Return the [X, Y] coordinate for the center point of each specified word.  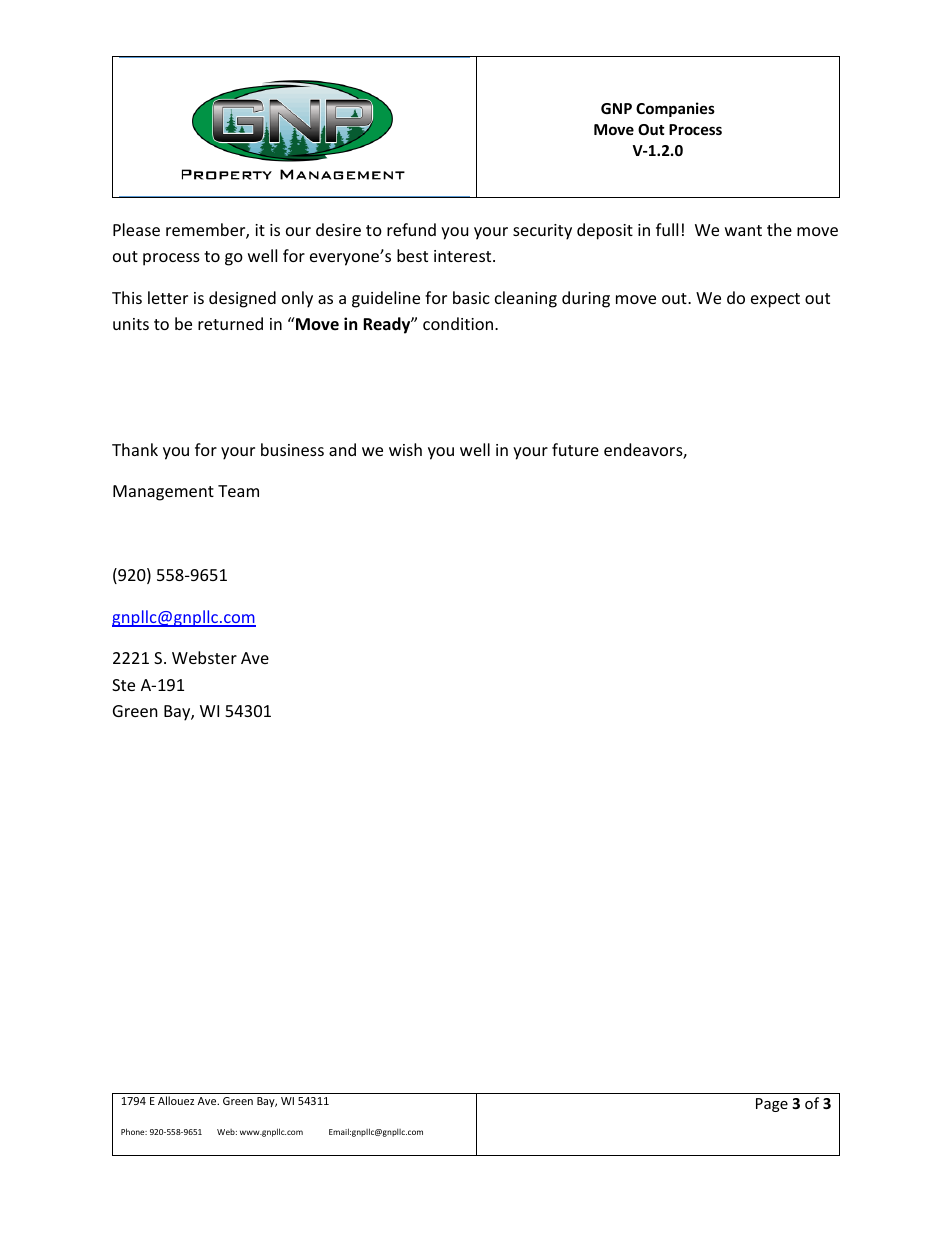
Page [772, 1105]
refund [411, 229]
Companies [675, 109]
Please [136, 229]
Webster [204, 657]
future [575, 449]
